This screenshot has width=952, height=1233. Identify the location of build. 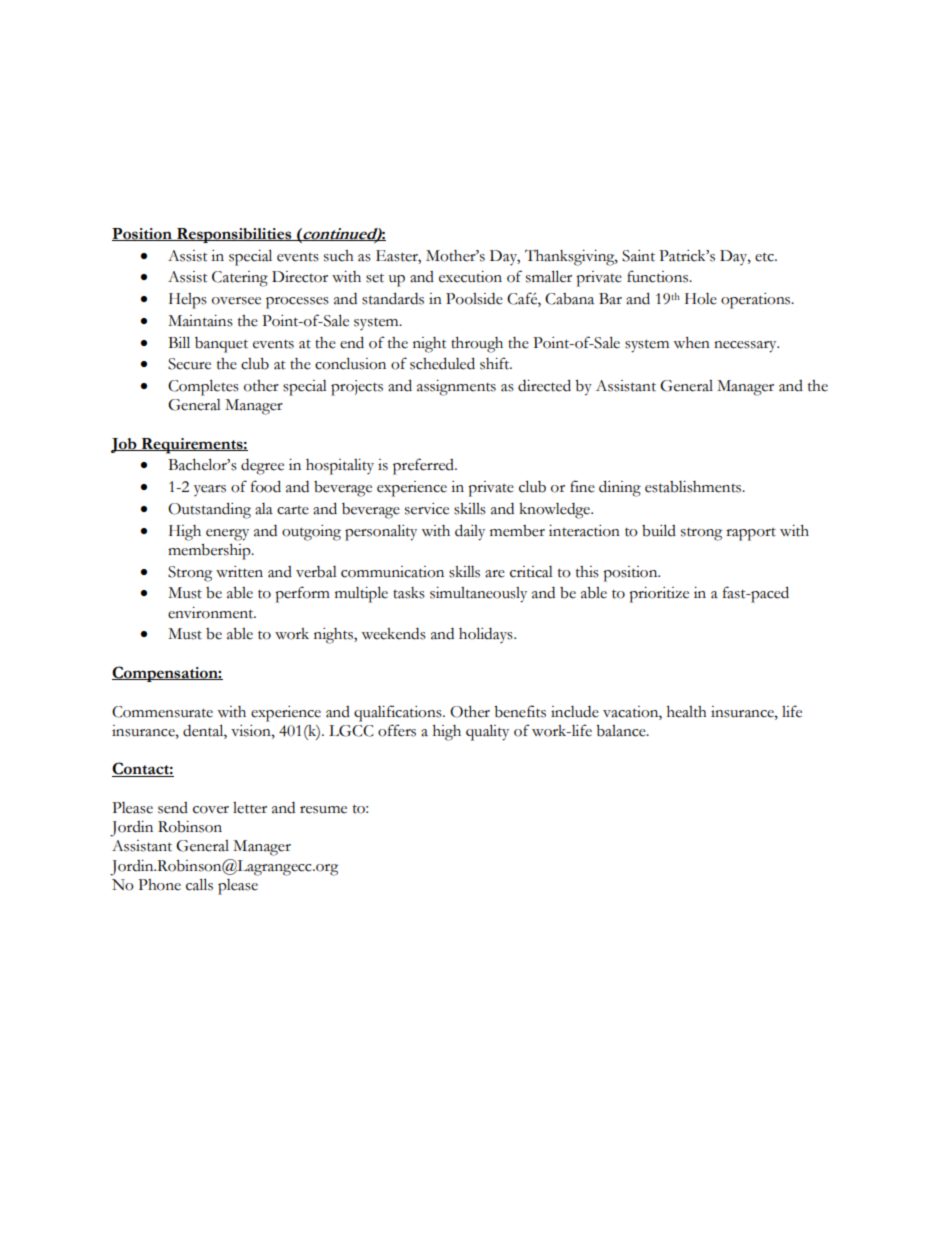
(659, 530).
